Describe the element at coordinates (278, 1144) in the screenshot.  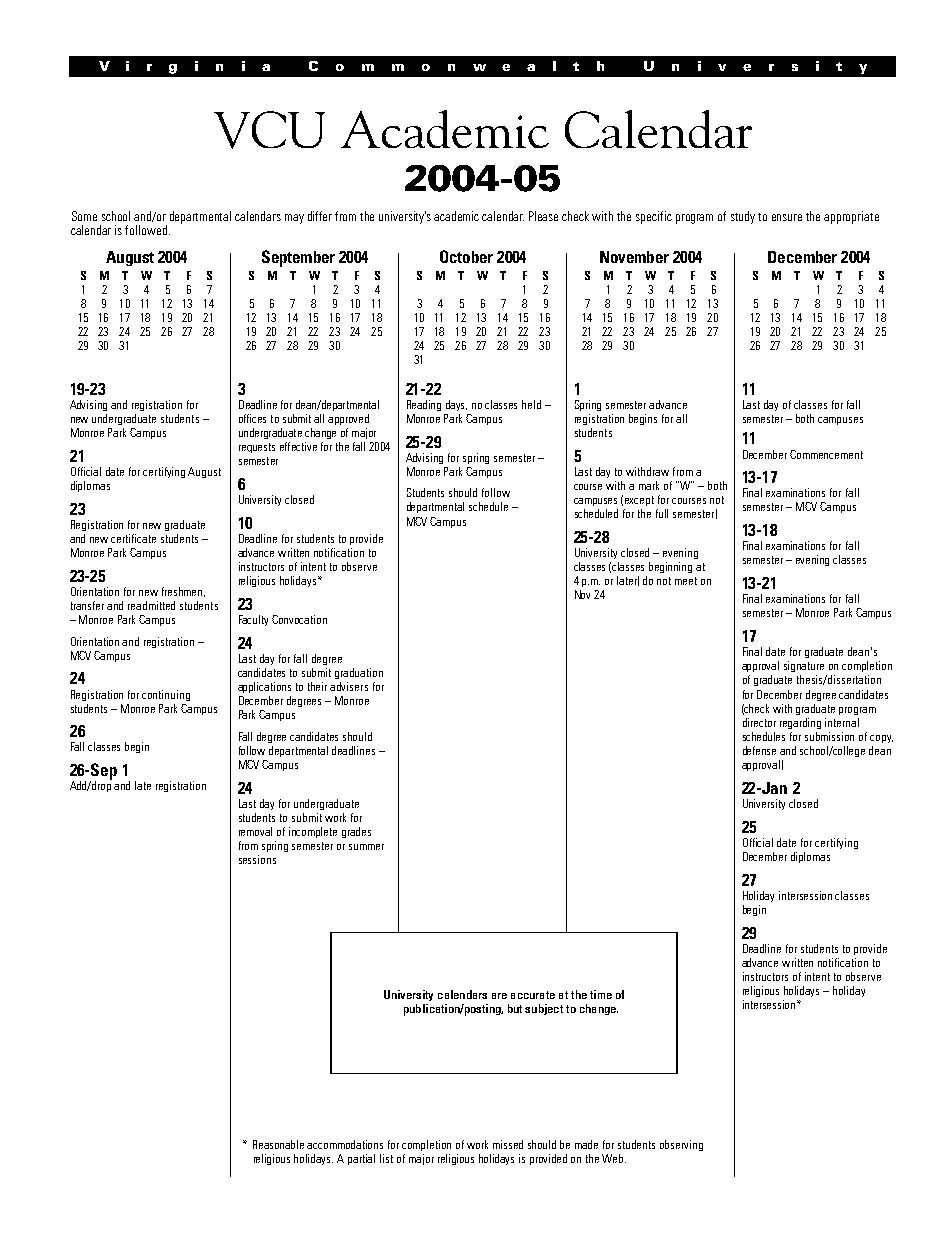
I see `Reasonable` at that location.
